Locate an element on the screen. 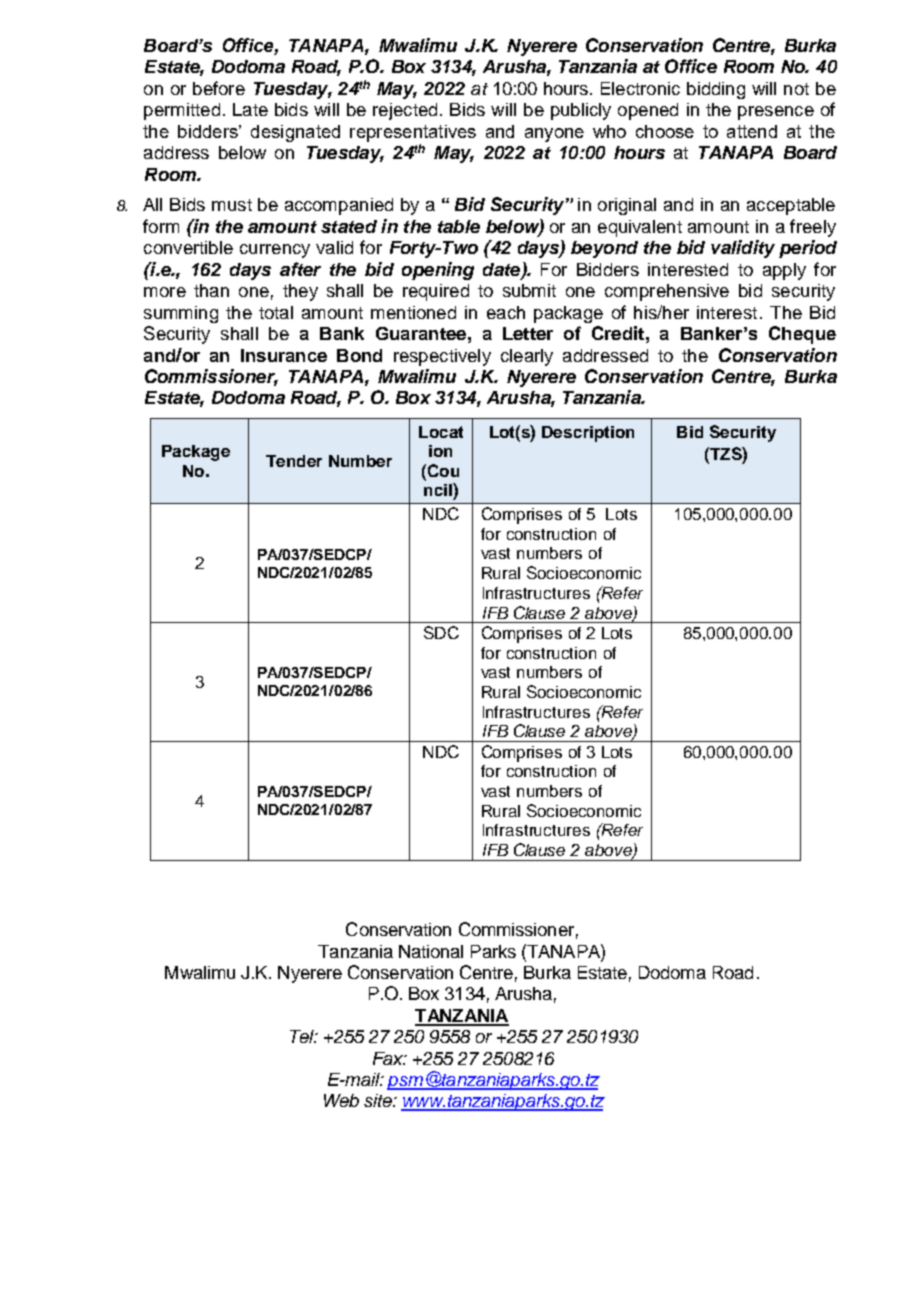 The height and width of the screenshot is (1308, 924). Description is located at coordinates (588, 434).
